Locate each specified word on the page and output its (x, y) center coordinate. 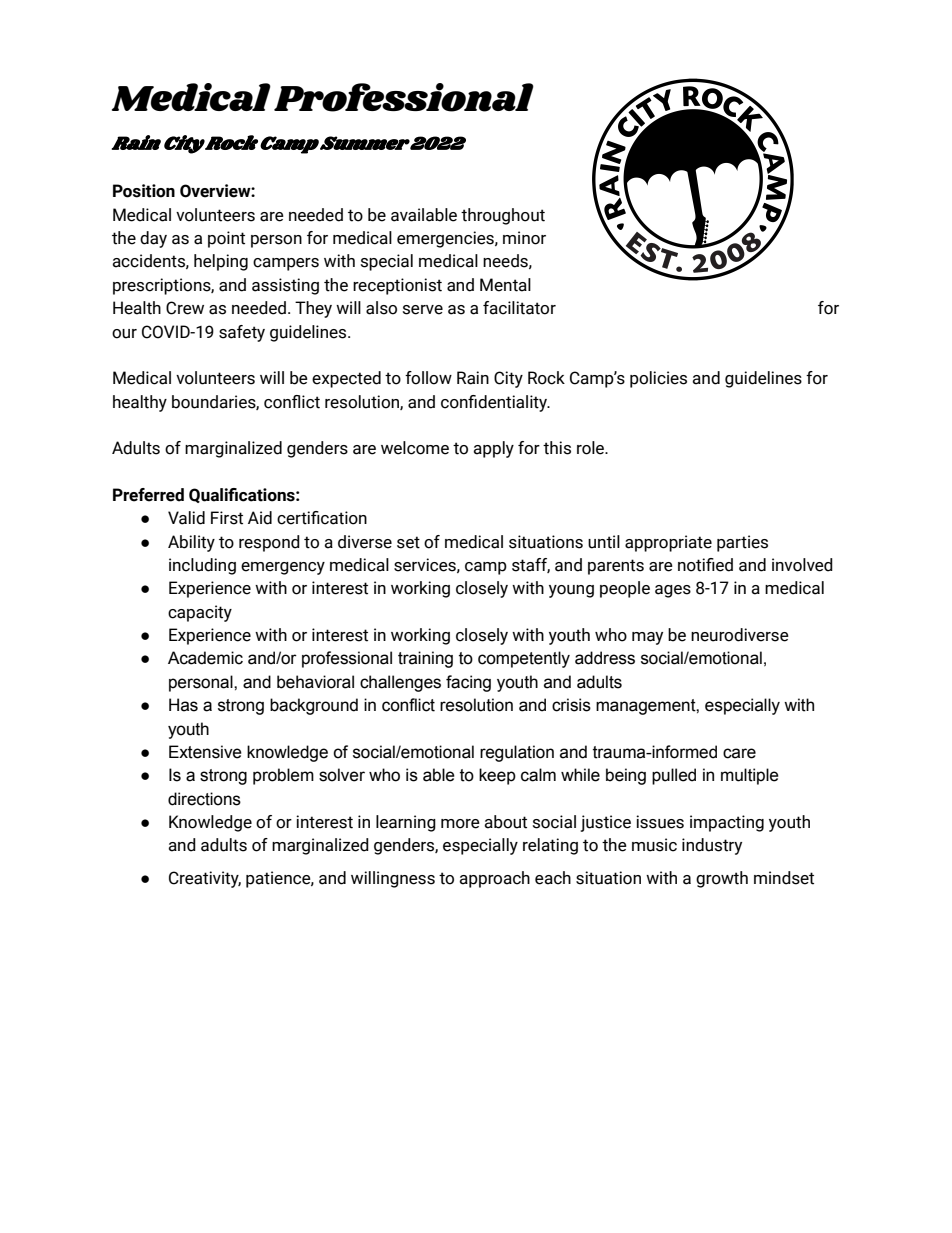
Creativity (205, 879)
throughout (503, 216)
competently (524, 659)
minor (524, 238)
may (647, 638)
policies (658, 379)
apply (493, 449)
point (226, 239)
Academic (205, 658)
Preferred (148, 495)
